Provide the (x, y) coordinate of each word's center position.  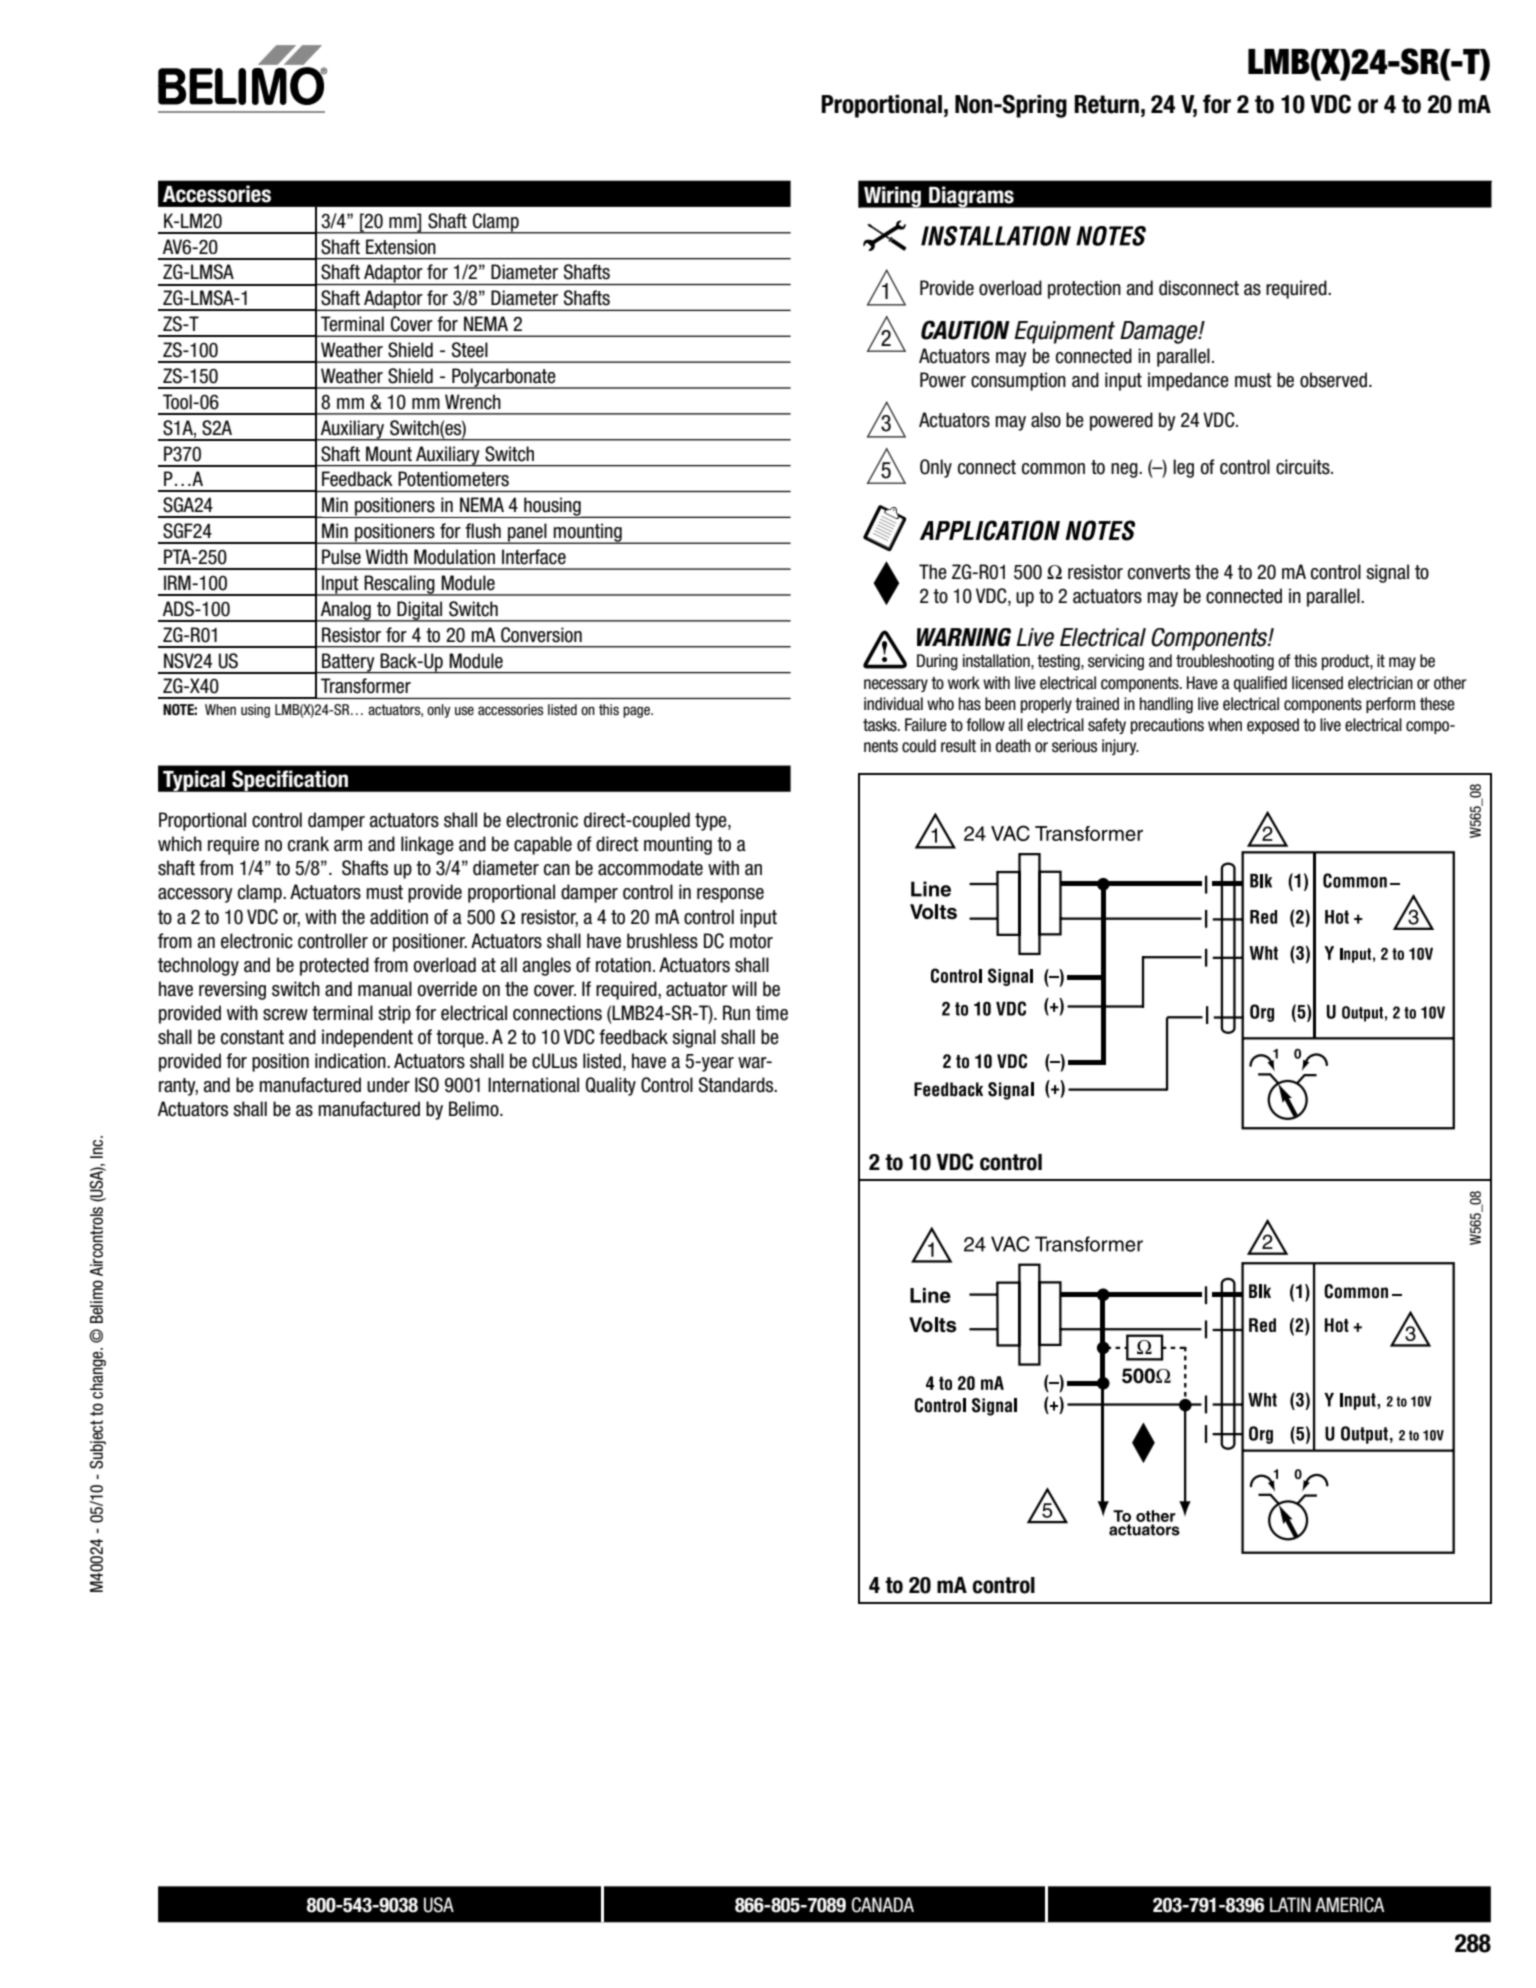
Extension (401, 247)
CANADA (883, 1905)
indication (351, 1061)
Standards (737, 1085)
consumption (1018, 381)
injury (1120, 747)
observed (1335, 380)
